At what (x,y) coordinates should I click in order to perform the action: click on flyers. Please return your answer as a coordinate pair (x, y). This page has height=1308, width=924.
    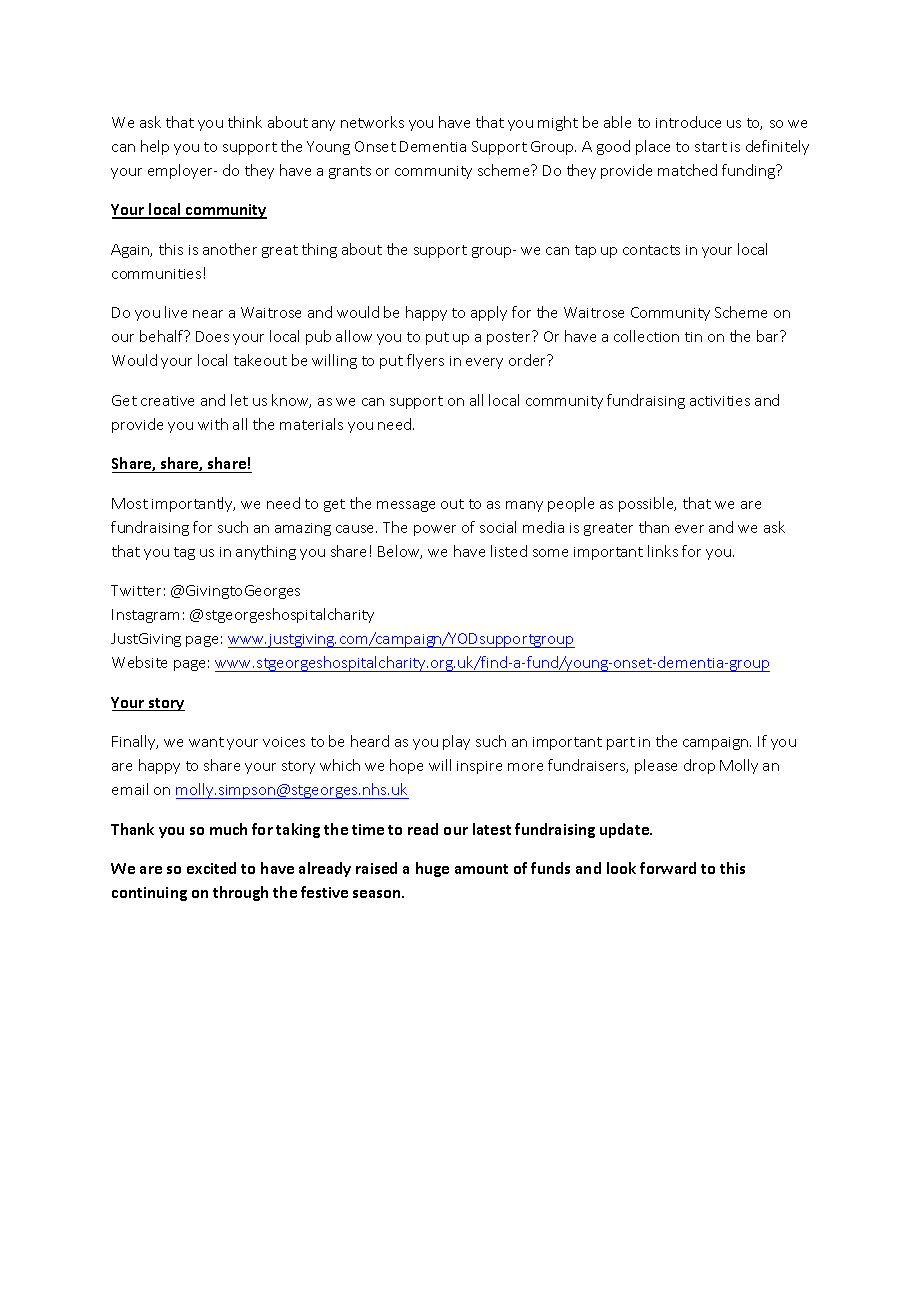
    Looking at the image, I should click on (425, 361).
